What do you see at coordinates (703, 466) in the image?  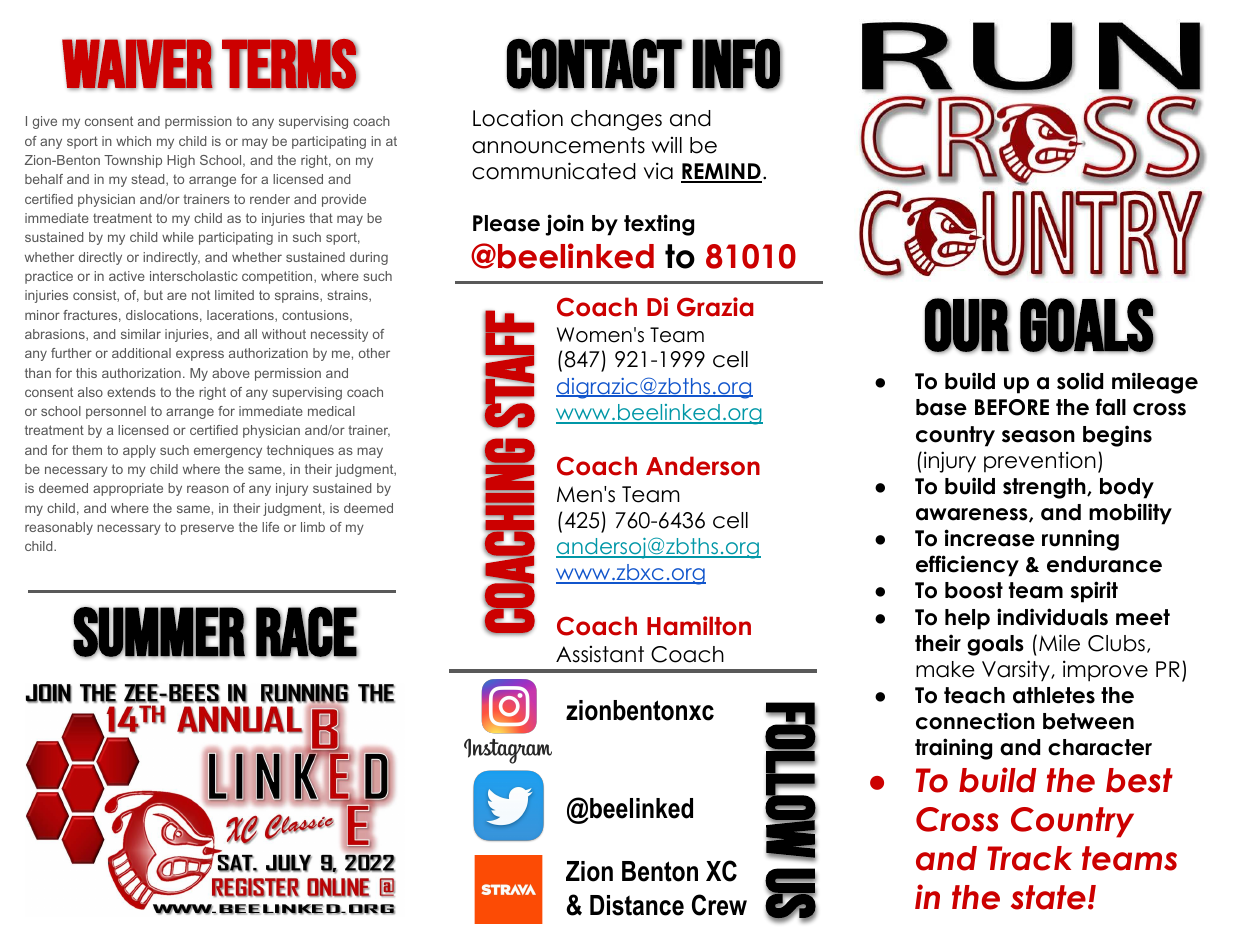 I see `Anderson` at bounding box center [703, 466].
